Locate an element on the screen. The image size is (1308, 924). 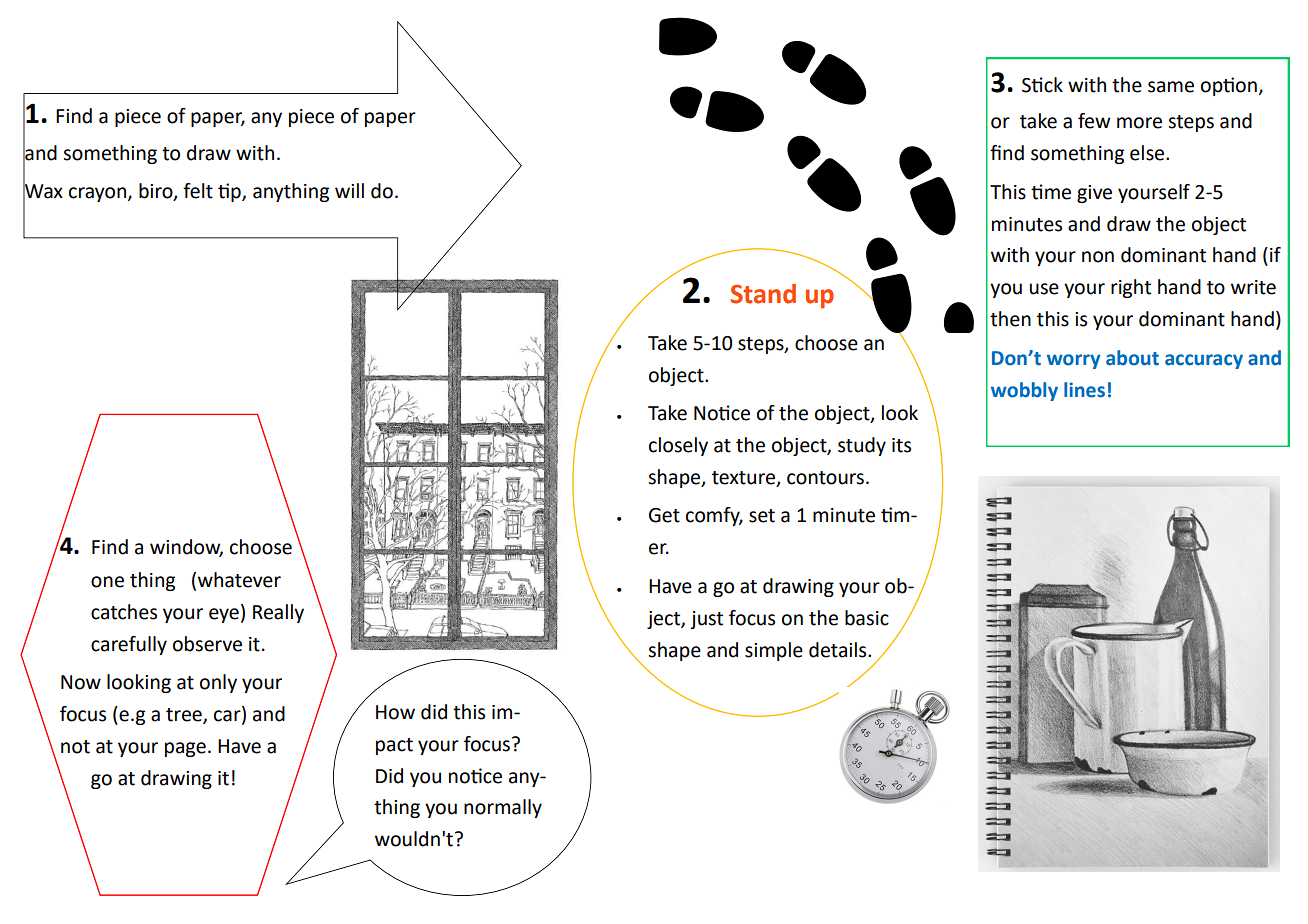
Stick is located at coordinates (1042, 85).
